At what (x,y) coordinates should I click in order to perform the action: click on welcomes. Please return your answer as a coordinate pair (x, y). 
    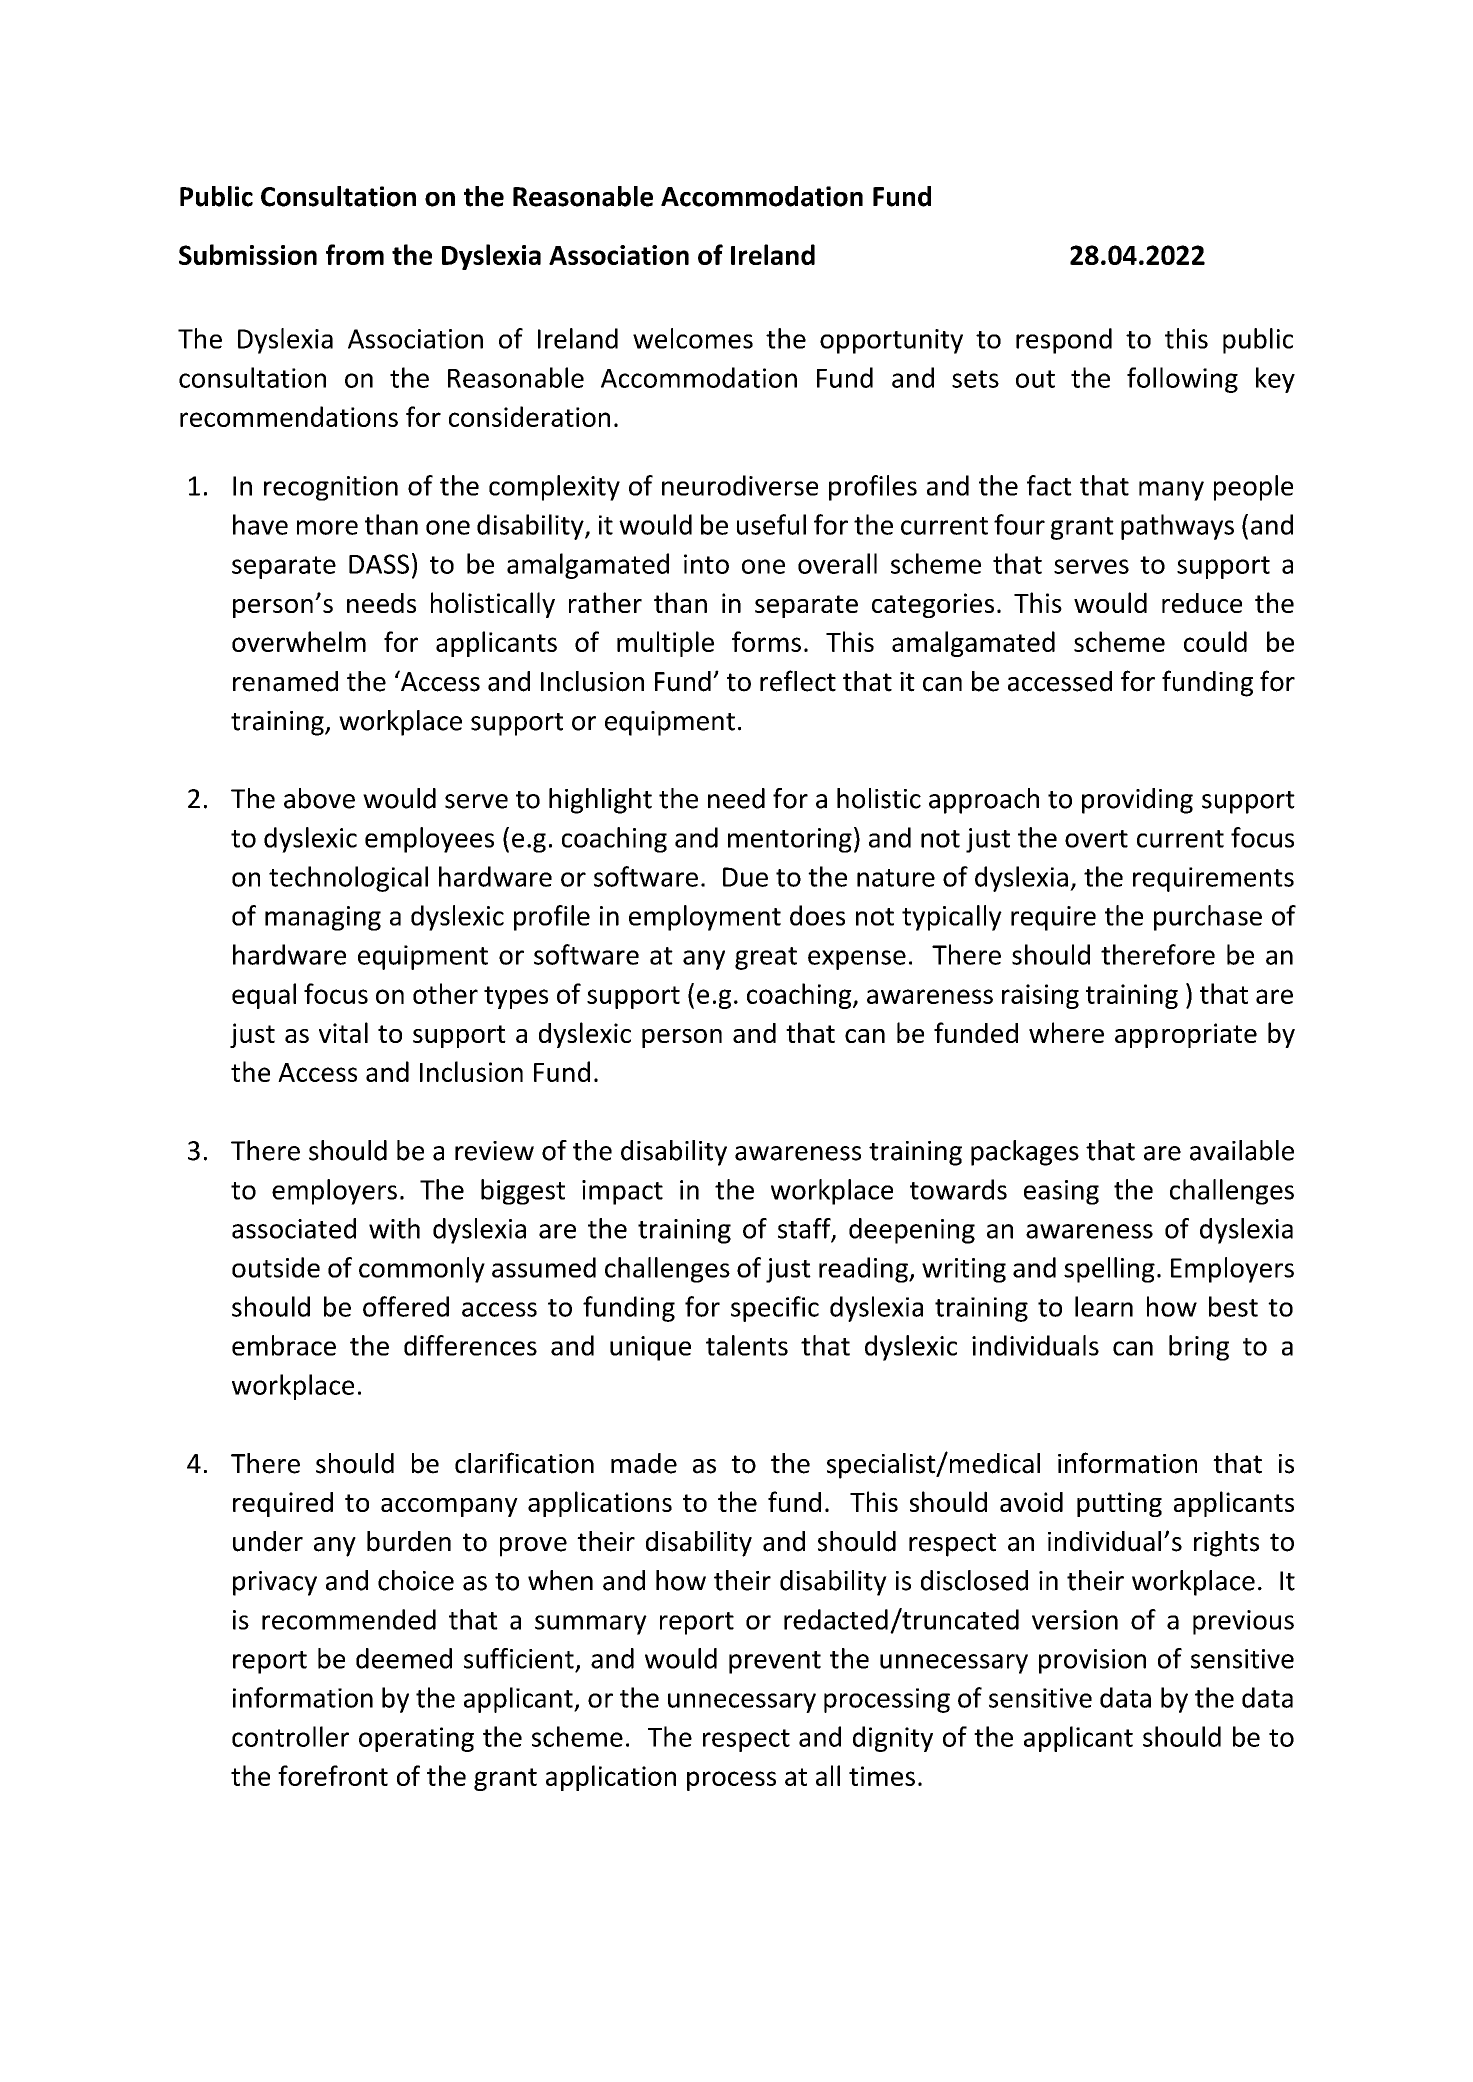
    Looking at the image, I should click on (693, 338).
